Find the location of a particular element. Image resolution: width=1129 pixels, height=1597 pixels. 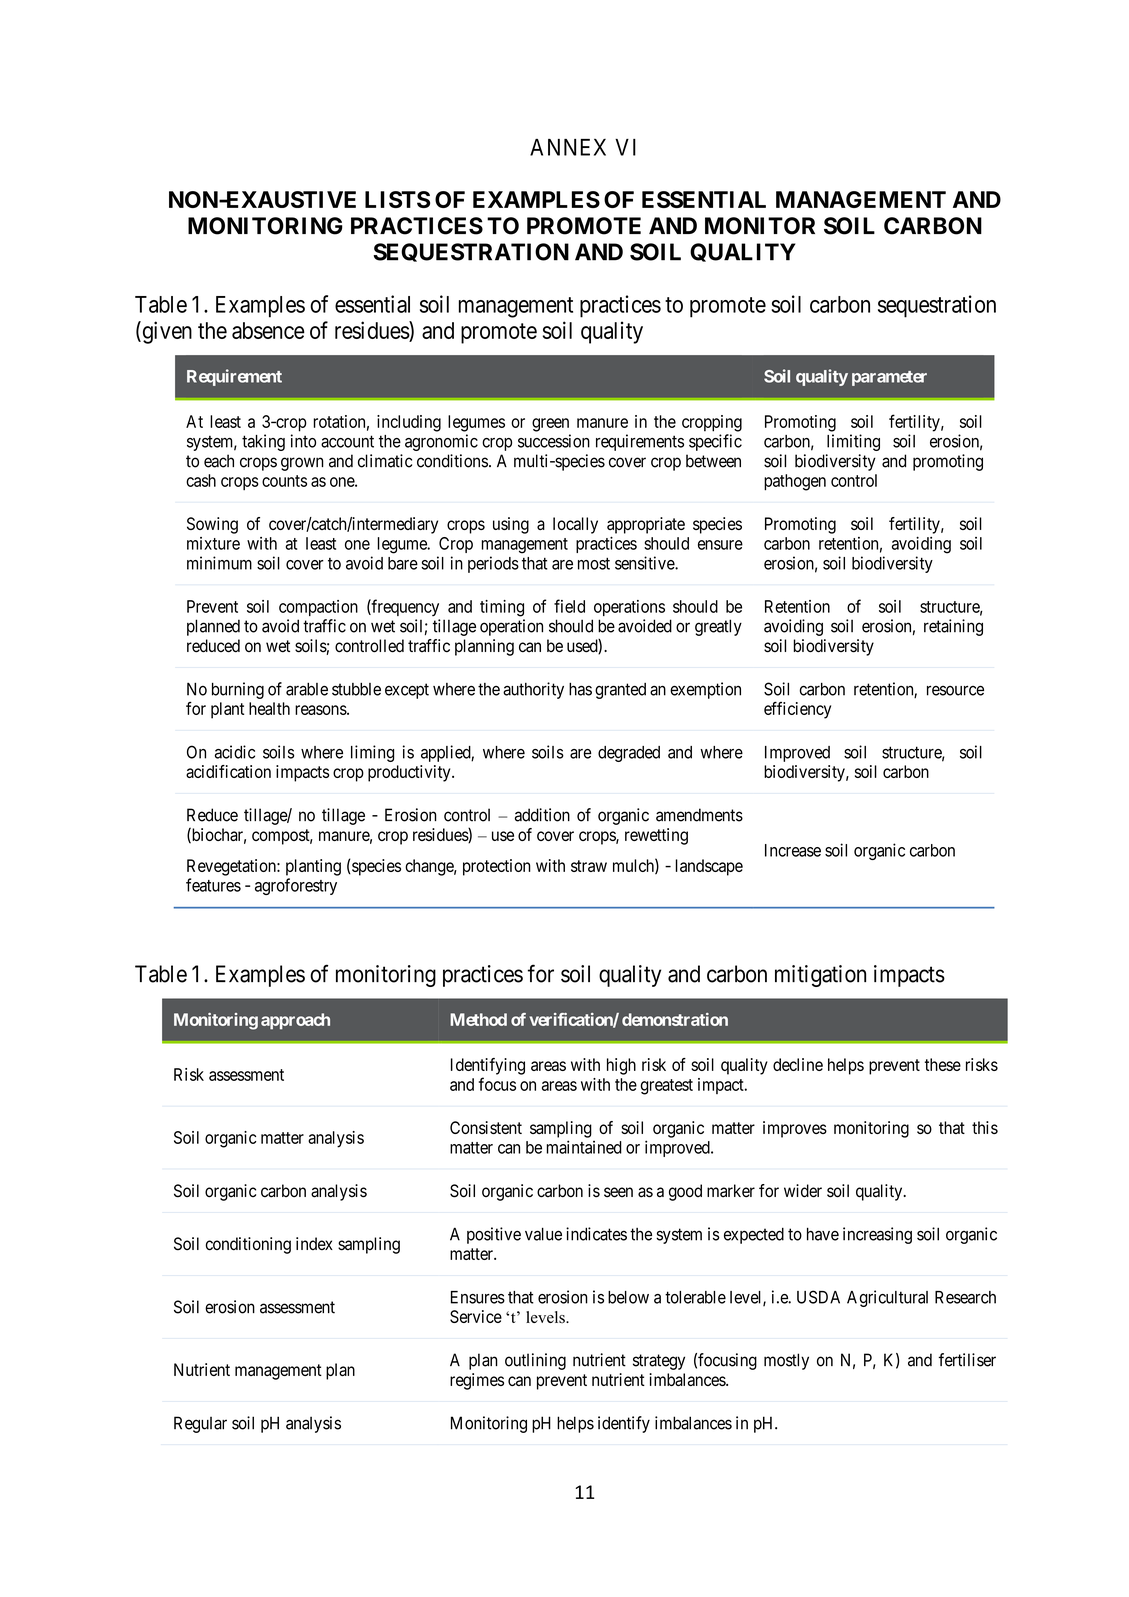

retaining is located at coordinates (953, 627).
